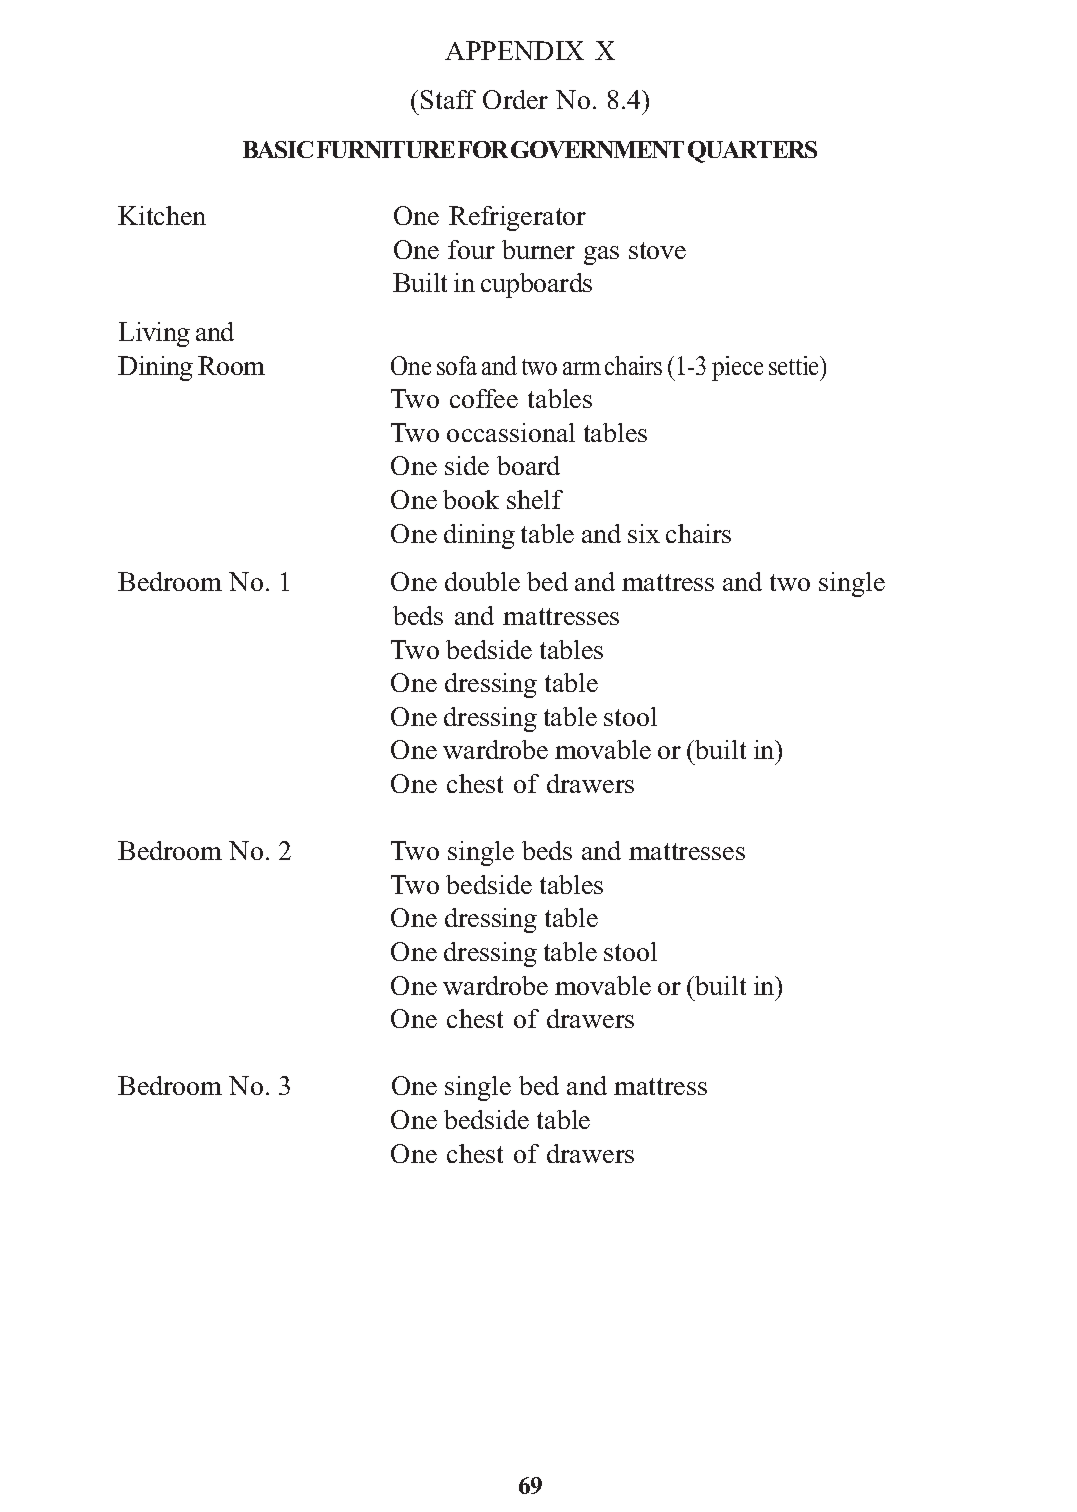 The image size is (1077, 1512). I want to click on BASIC, so click(278, 149).
